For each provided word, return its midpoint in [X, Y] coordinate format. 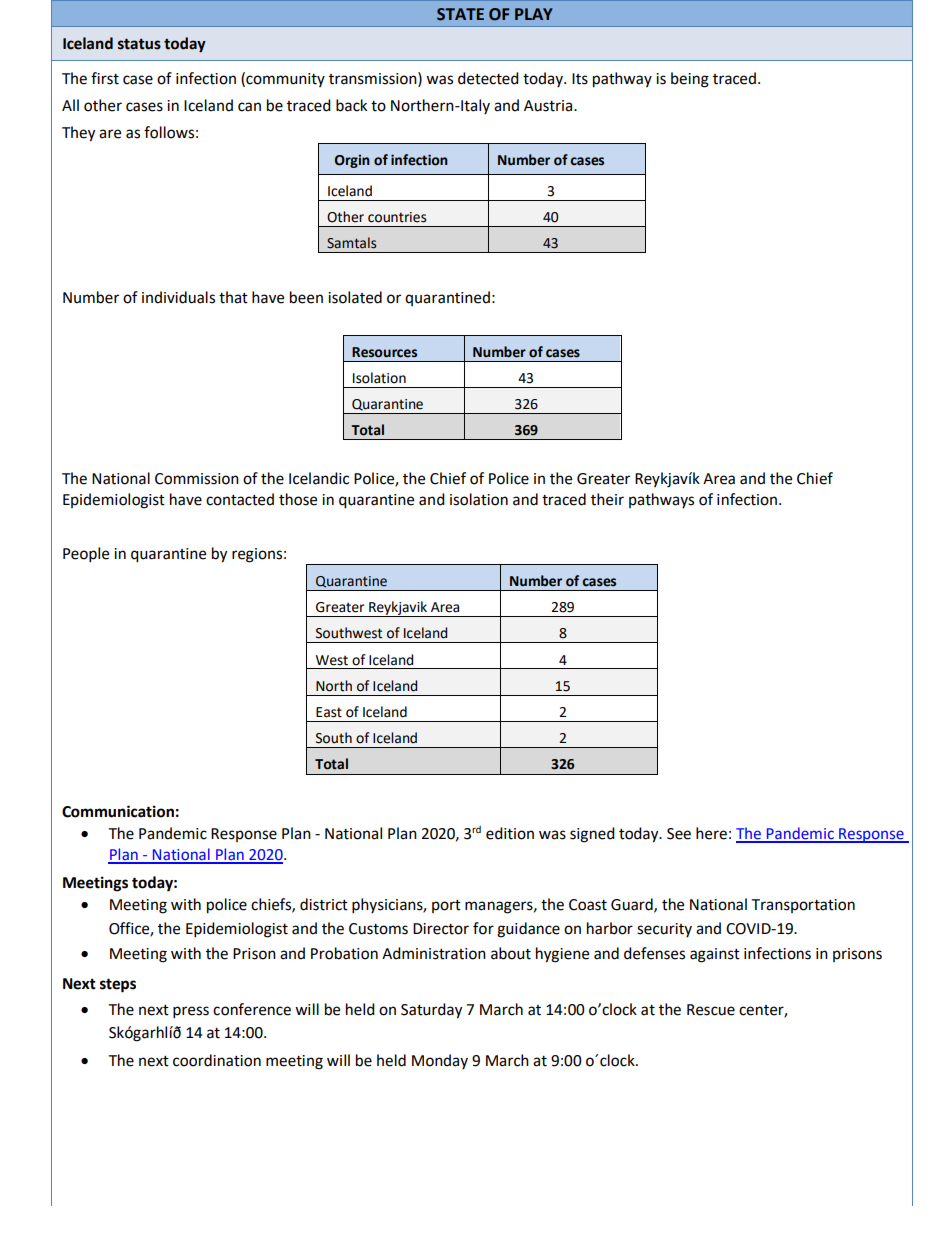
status [139, 44]
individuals [178, 297]
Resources [384, 352]
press [191, 1012]
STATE [460, 14]
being [690, 80]
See [679, 834]
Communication [118, 811]
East [329, 712]
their [607, 499]
